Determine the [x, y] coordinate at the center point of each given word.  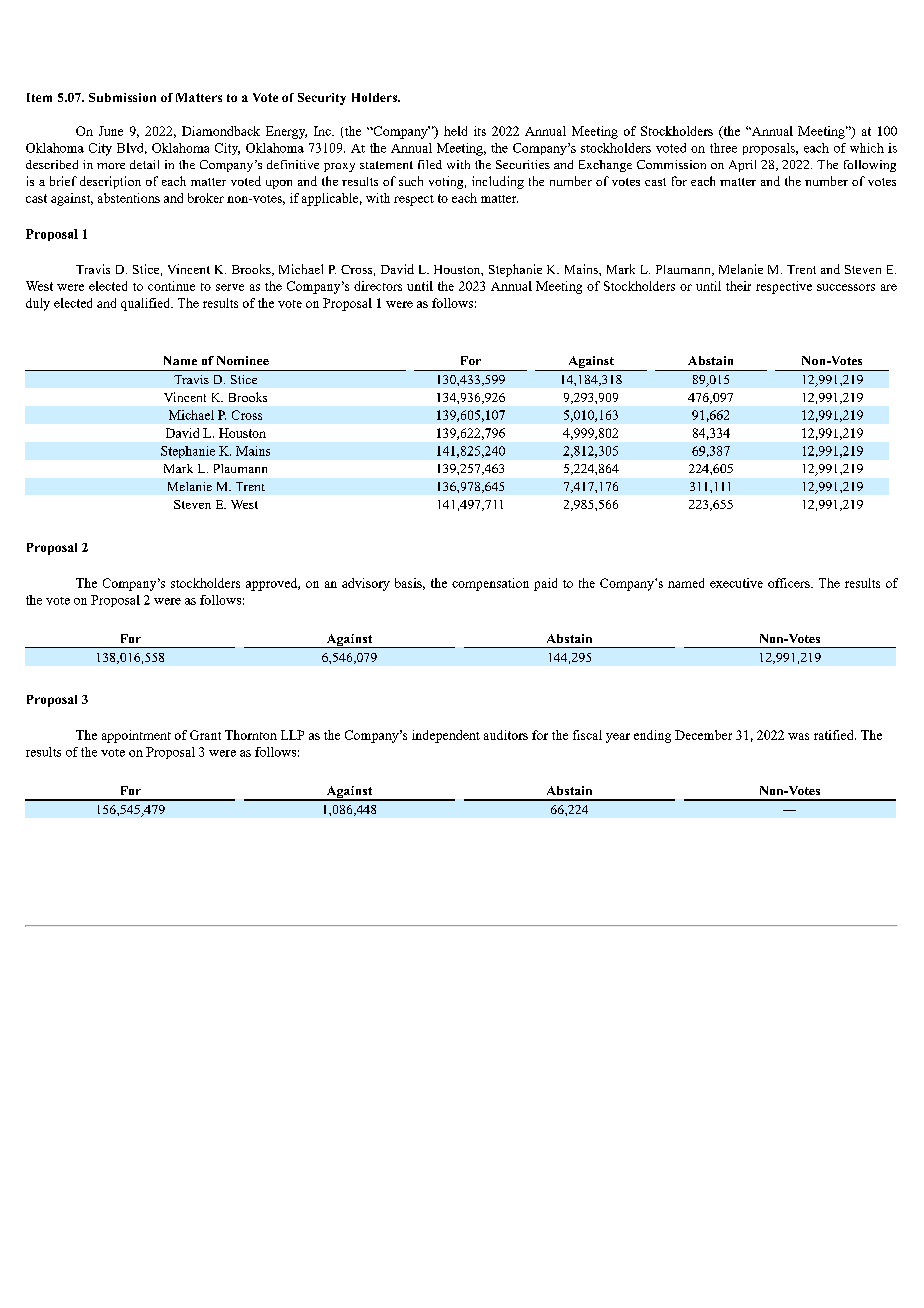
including [498, 182]
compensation [490, 584]
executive [736, 583]
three [723, 148]
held [455, 131]
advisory [366, 584]
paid [545, 584]
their [738, 286]
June [111, 131]
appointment [136, 736]
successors [846, 287]
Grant [205, 735]
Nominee [243, 360]
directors [378, 286]
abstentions [129, 198]
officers [790, 583]
